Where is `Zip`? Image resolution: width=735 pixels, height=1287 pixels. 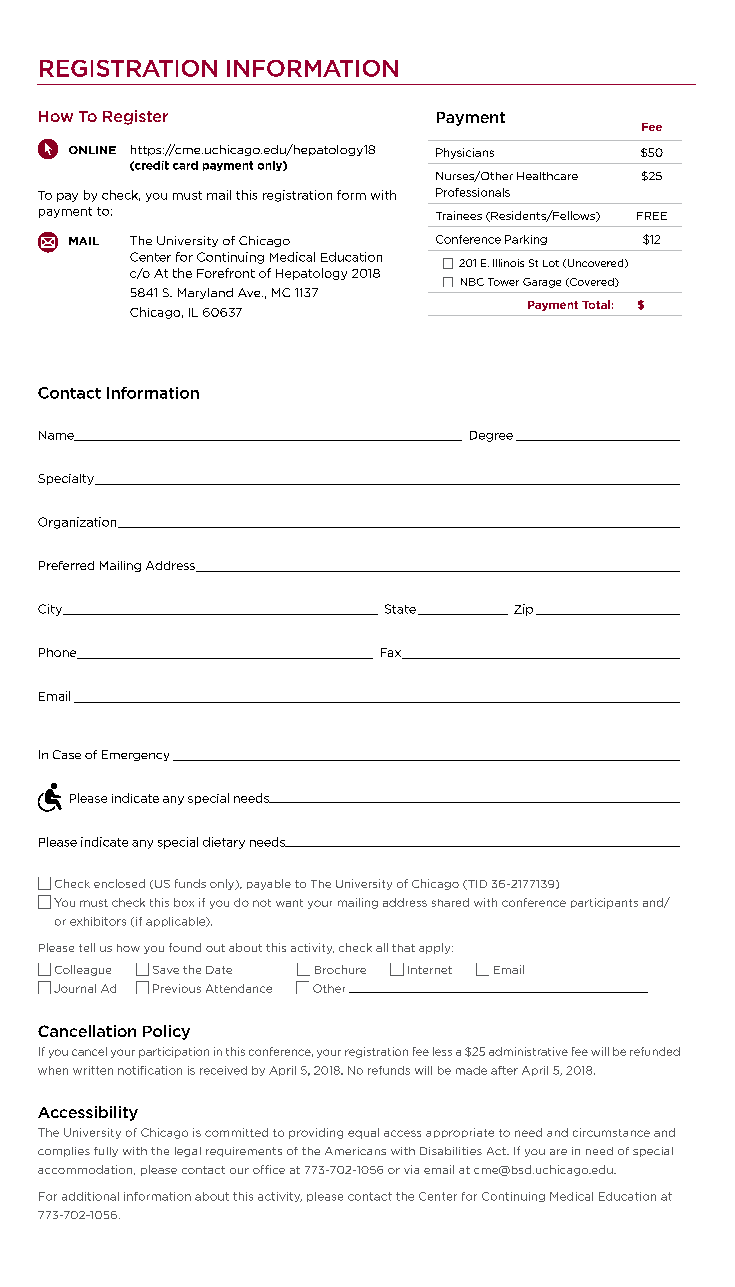
Zip is located at coordinates (523, 610).
